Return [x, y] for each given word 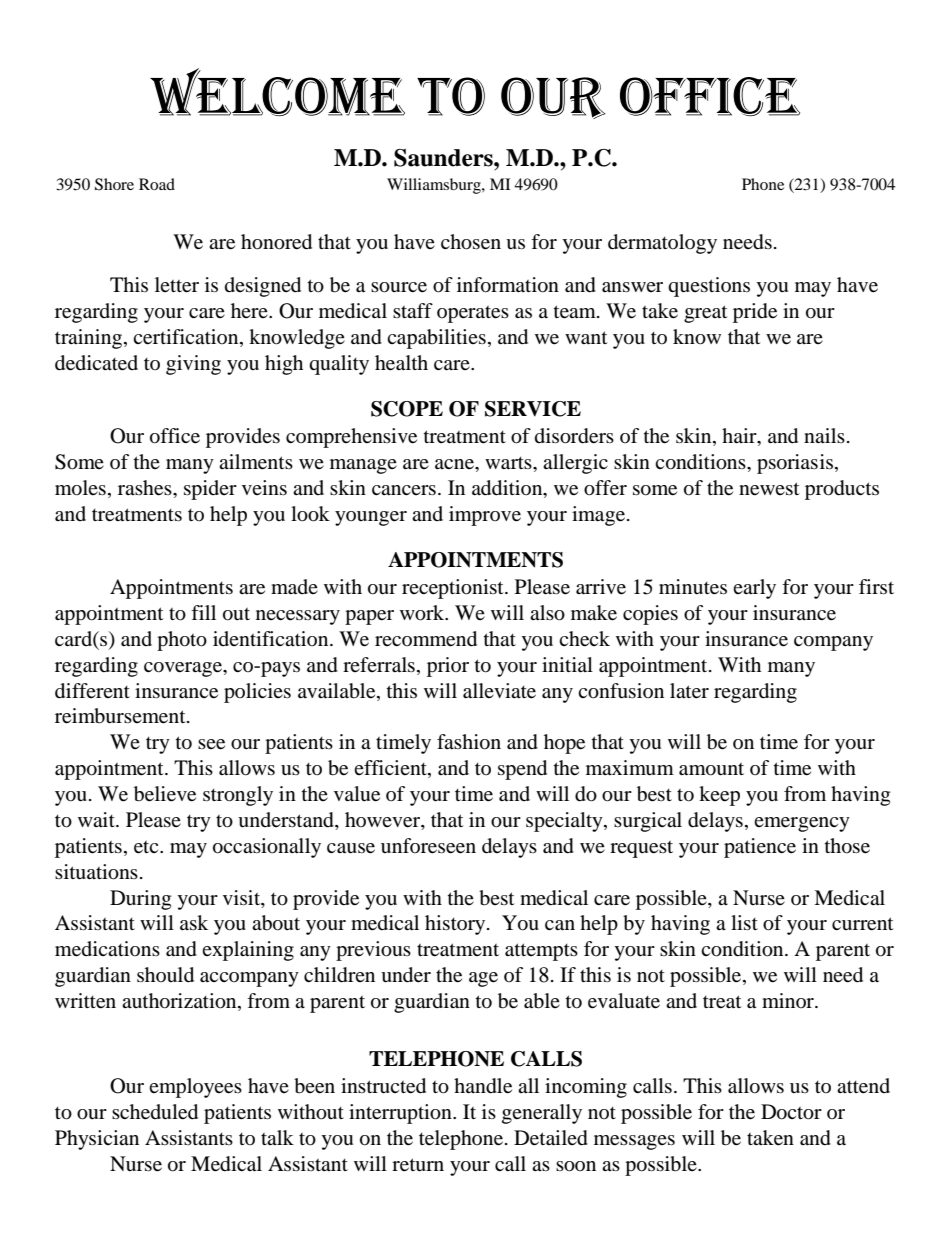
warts [509, 463]
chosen [471, 242]
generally [542, 1114]
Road [157, 184]
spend [522, 770]
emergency [802, 824]
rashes [146, 488]
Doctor [791, 1112]
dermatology [662, 244]
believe [165, 794]
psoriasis [795, 464]
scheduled [155, 1112]
